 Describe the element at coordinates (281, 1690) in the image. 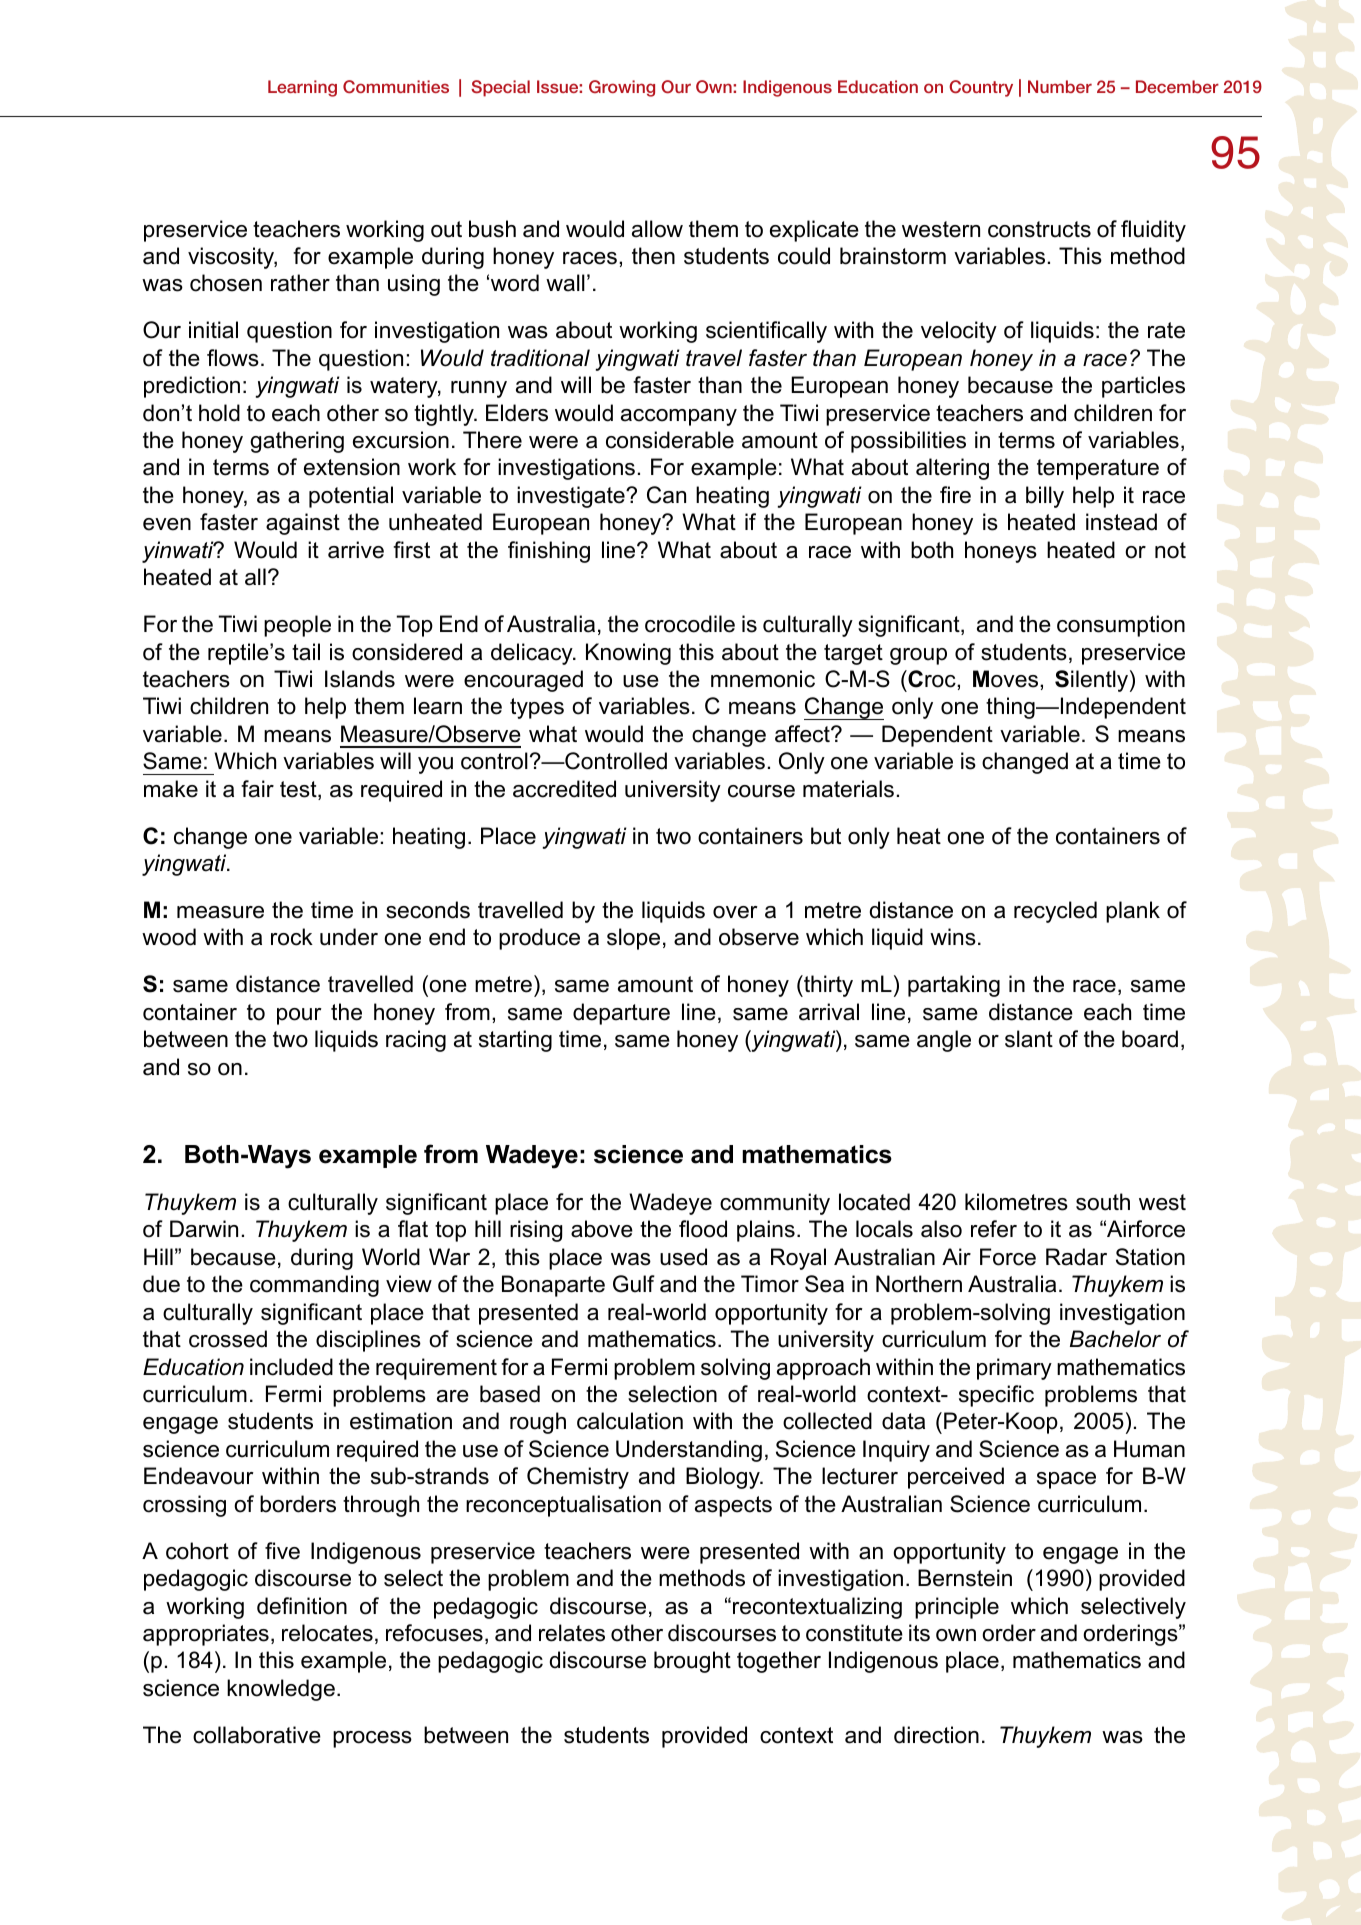

I see `knowledge` at that location.
